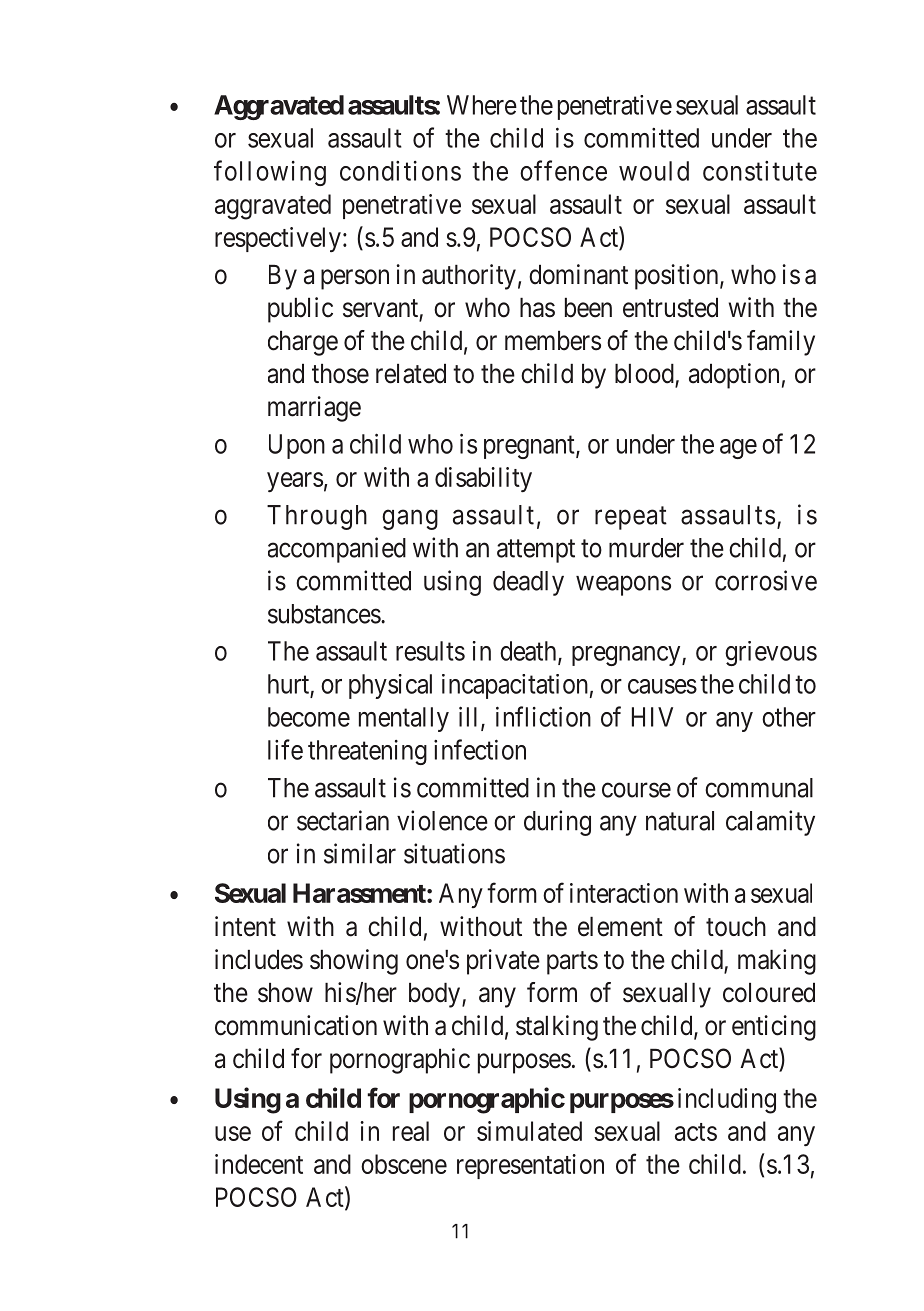 This screenshot has height=1311, width=924. What do you see at coordinates (529, 1131) in the screenshot?
I see `simulated` at bounding box center [529, 1131].
